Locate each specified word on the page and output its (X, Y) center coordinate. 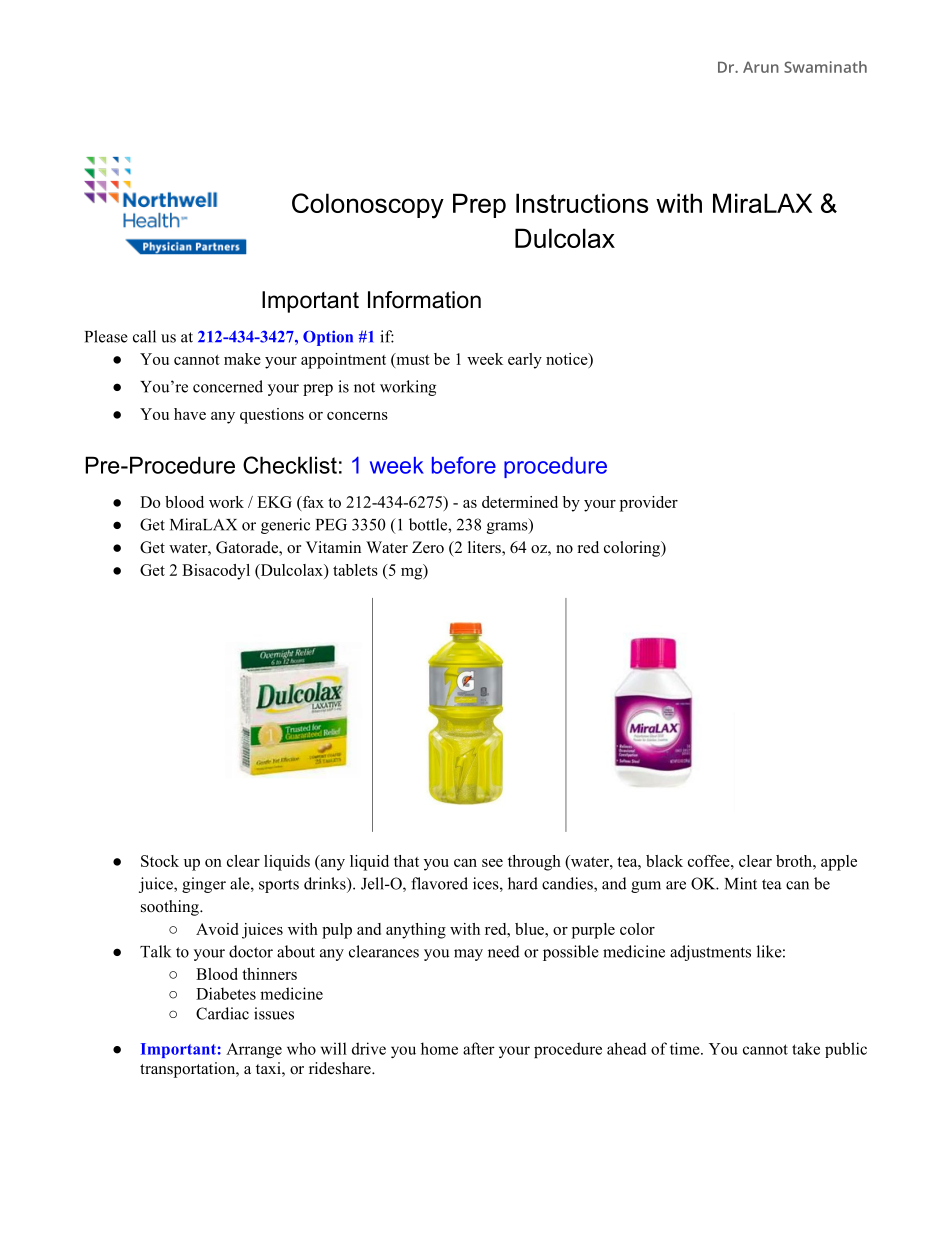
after (479, 1048)
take (806, 1048)
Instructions (582, 203)
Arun (761, 67)
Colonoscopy (368, 206)
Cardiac (222, 1013)
